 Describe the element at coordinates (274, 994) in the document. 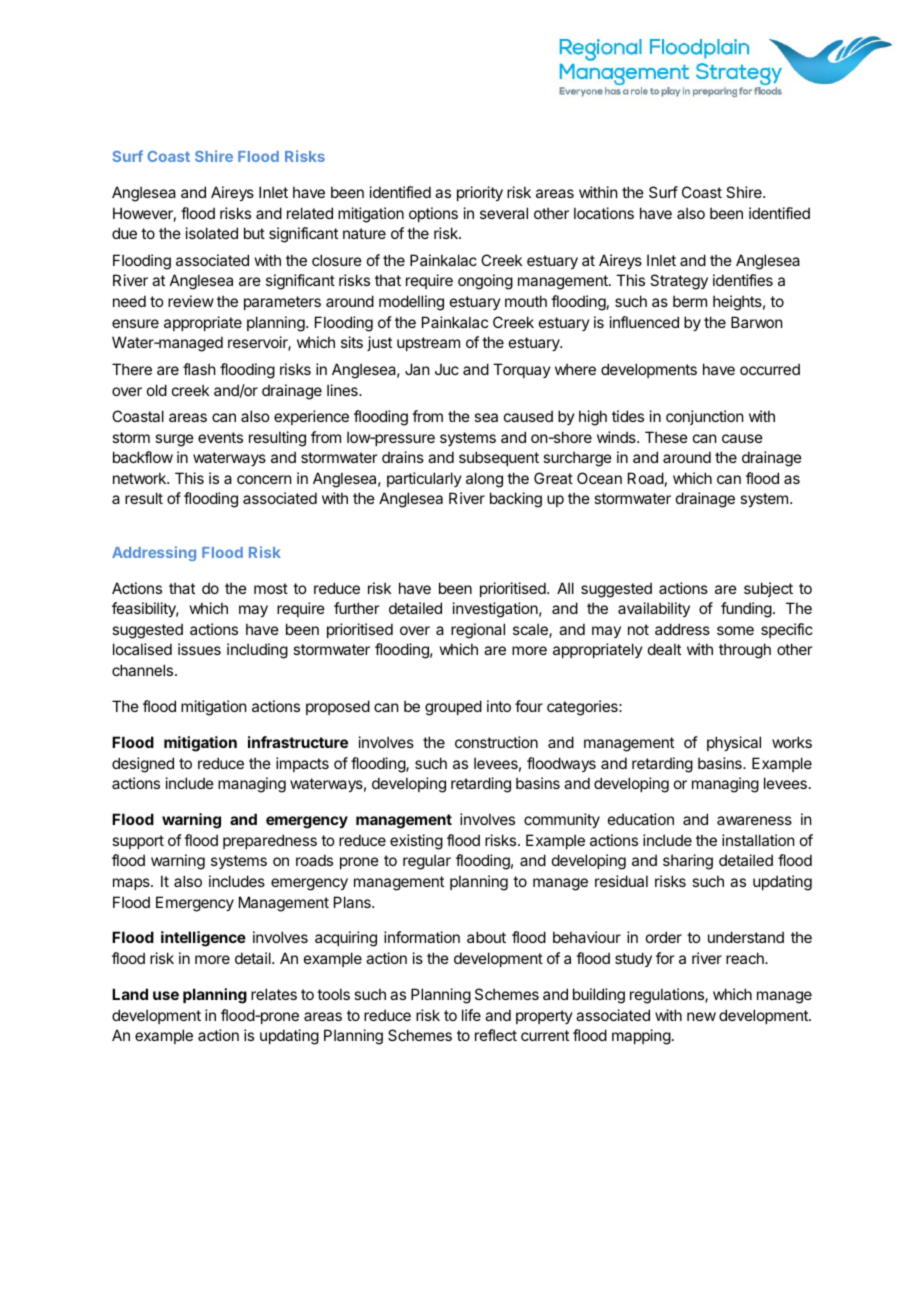

I see `relates` at that location.
